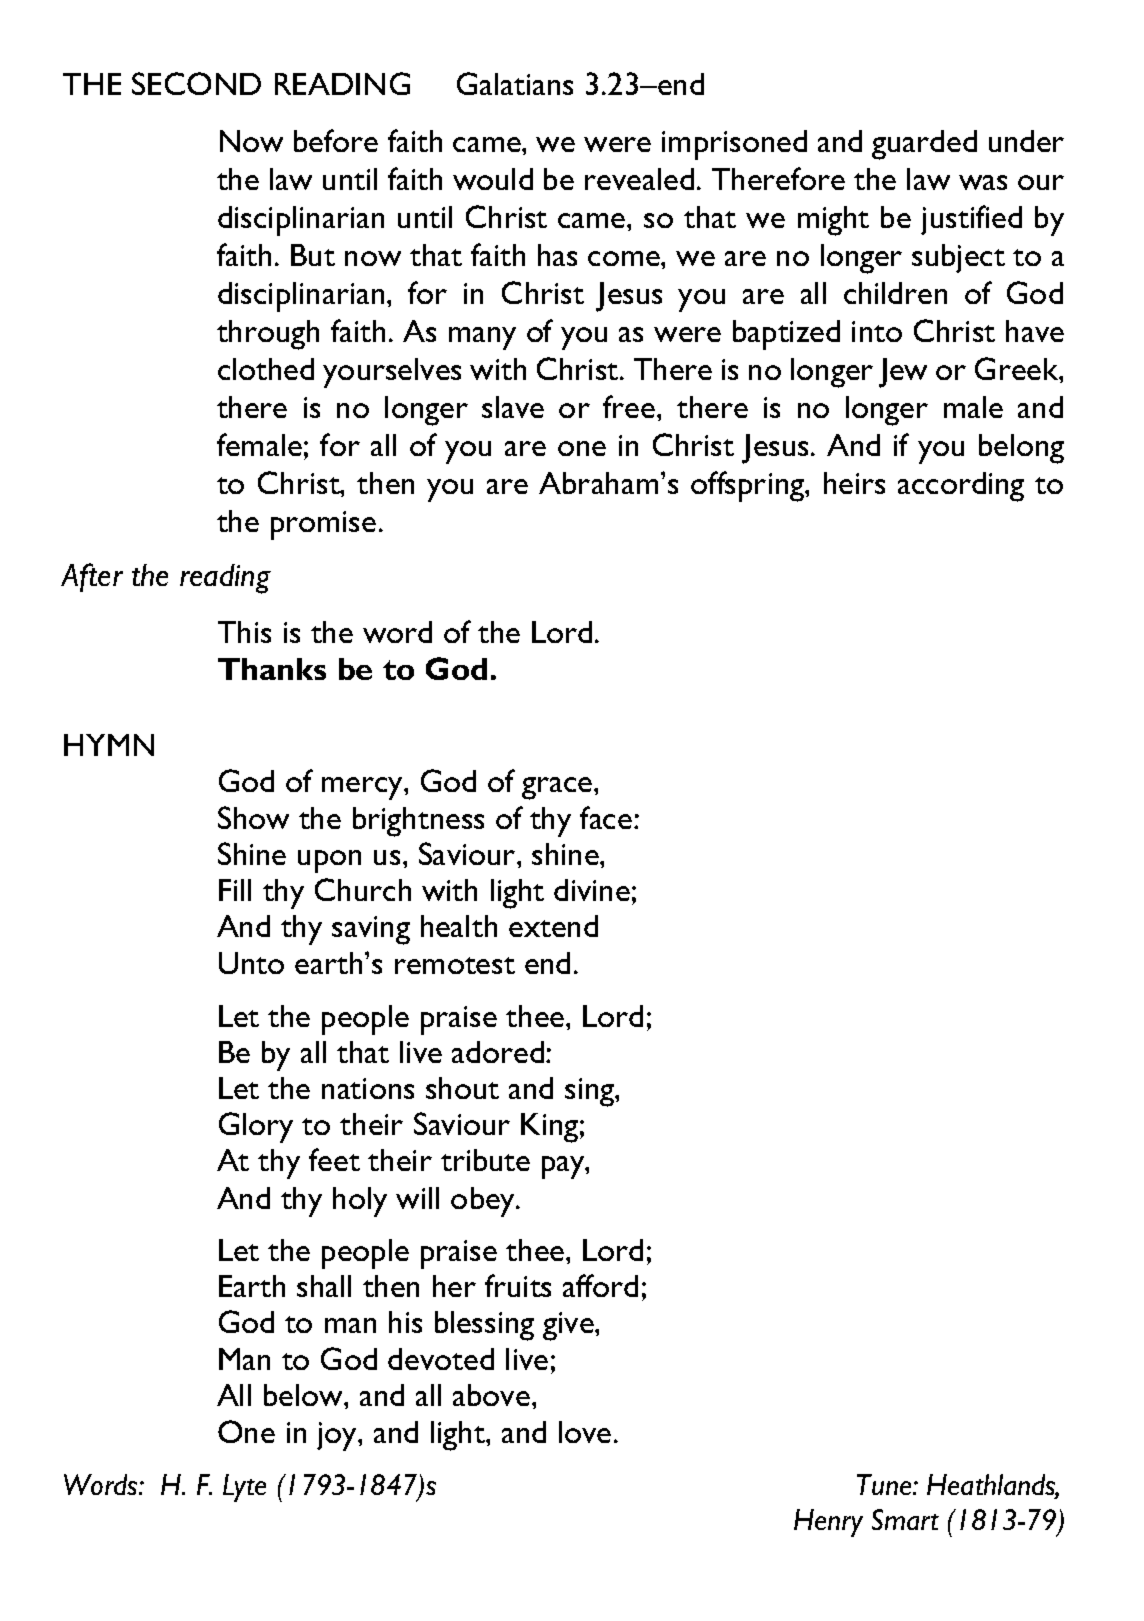 Image resolution: width=1144 pixels, height=1621 pixels. What do you see at coordinates (515, 83) in the screenshot?
I see `Galatians` at bounding box center [515, 83].
